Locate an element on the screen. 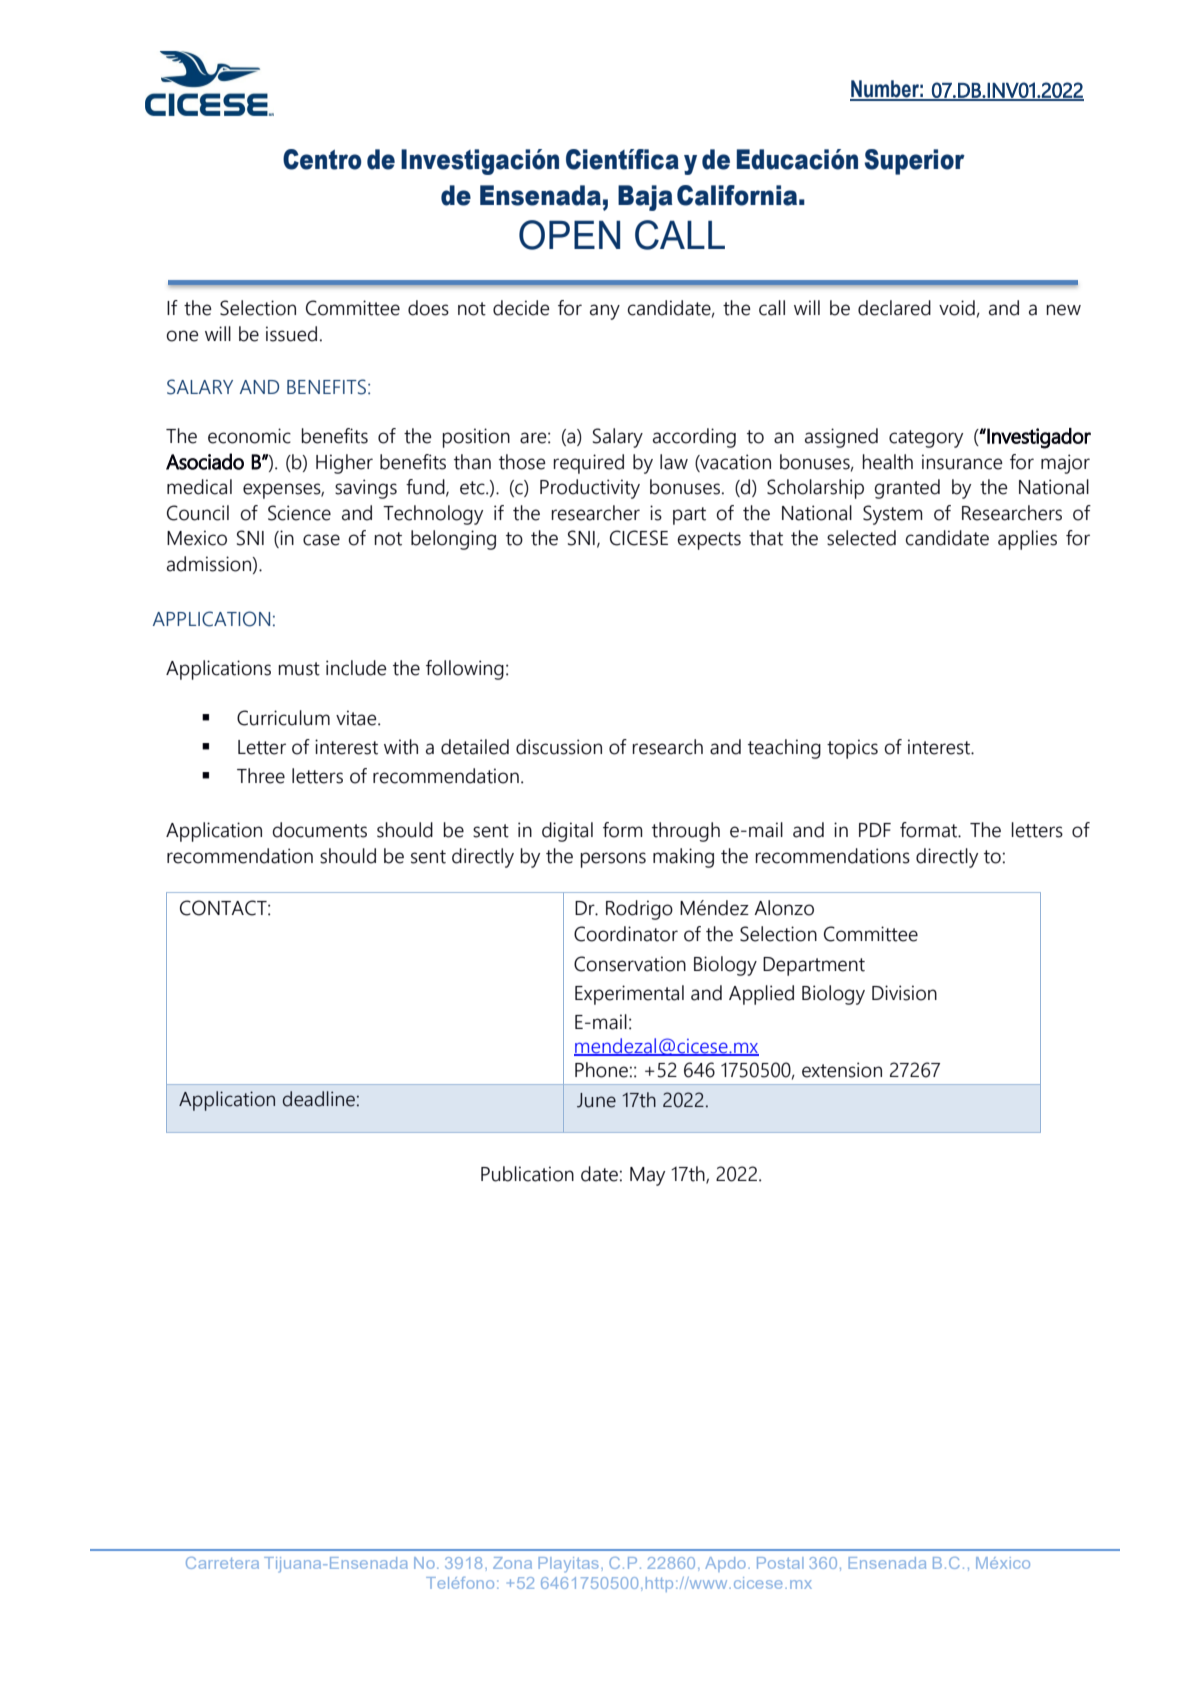 The width and height of the screenshot is (1194, 1690). persons is located at coordinates (613, 860).
